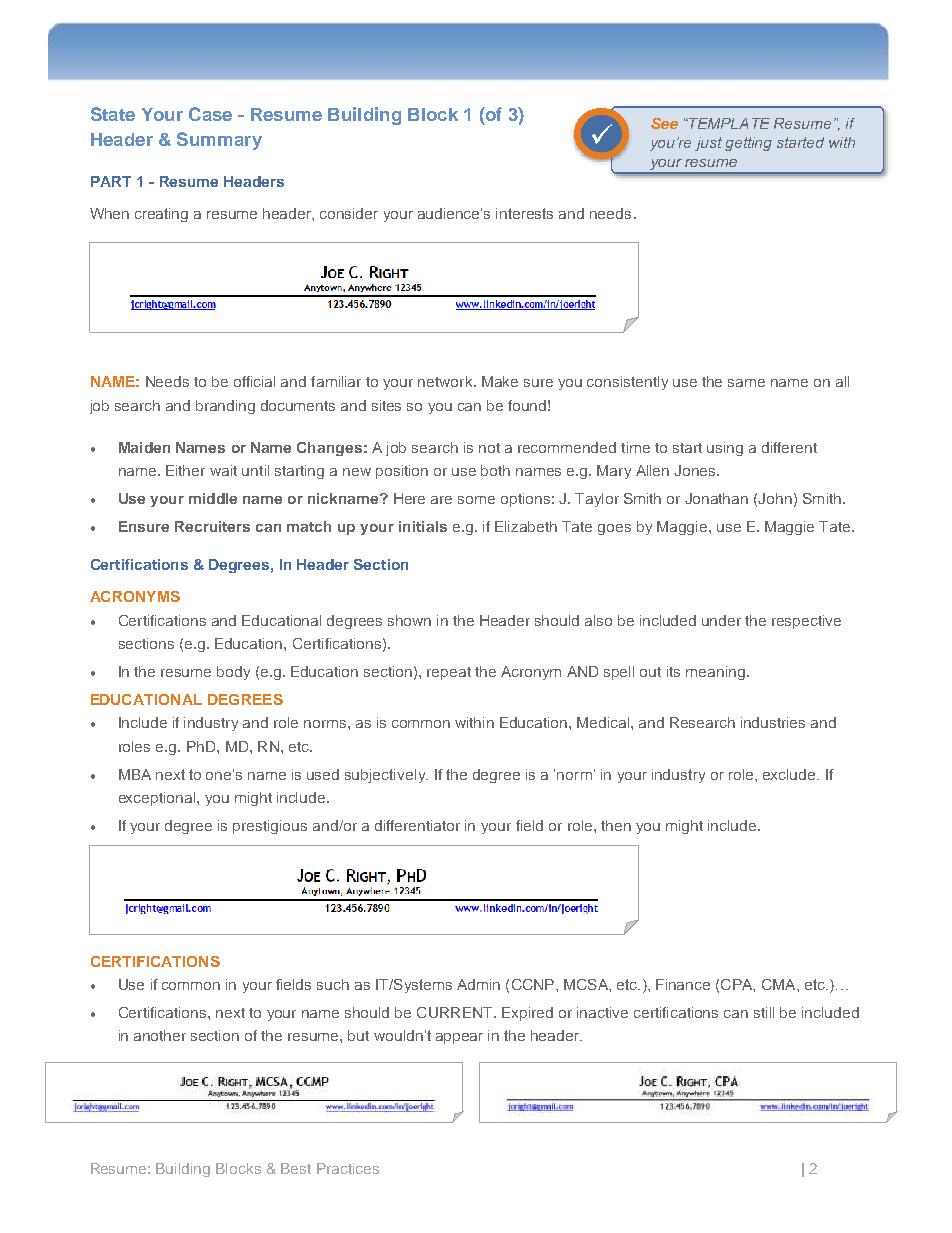  I want to click on body, so click(233, 673).
